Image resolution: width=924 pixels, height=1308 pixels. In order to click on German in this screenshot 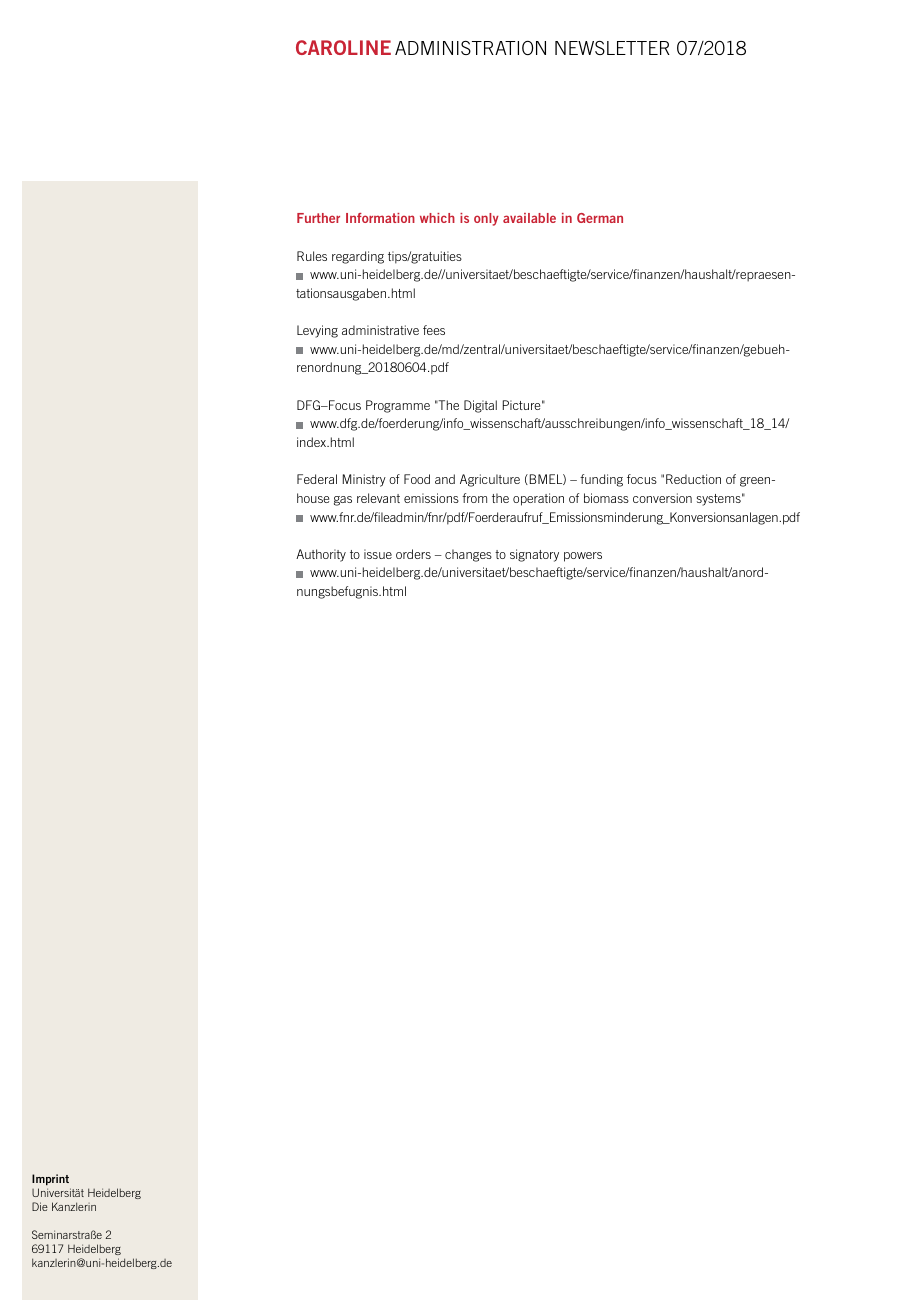, I will do `click(600, 218)`.
